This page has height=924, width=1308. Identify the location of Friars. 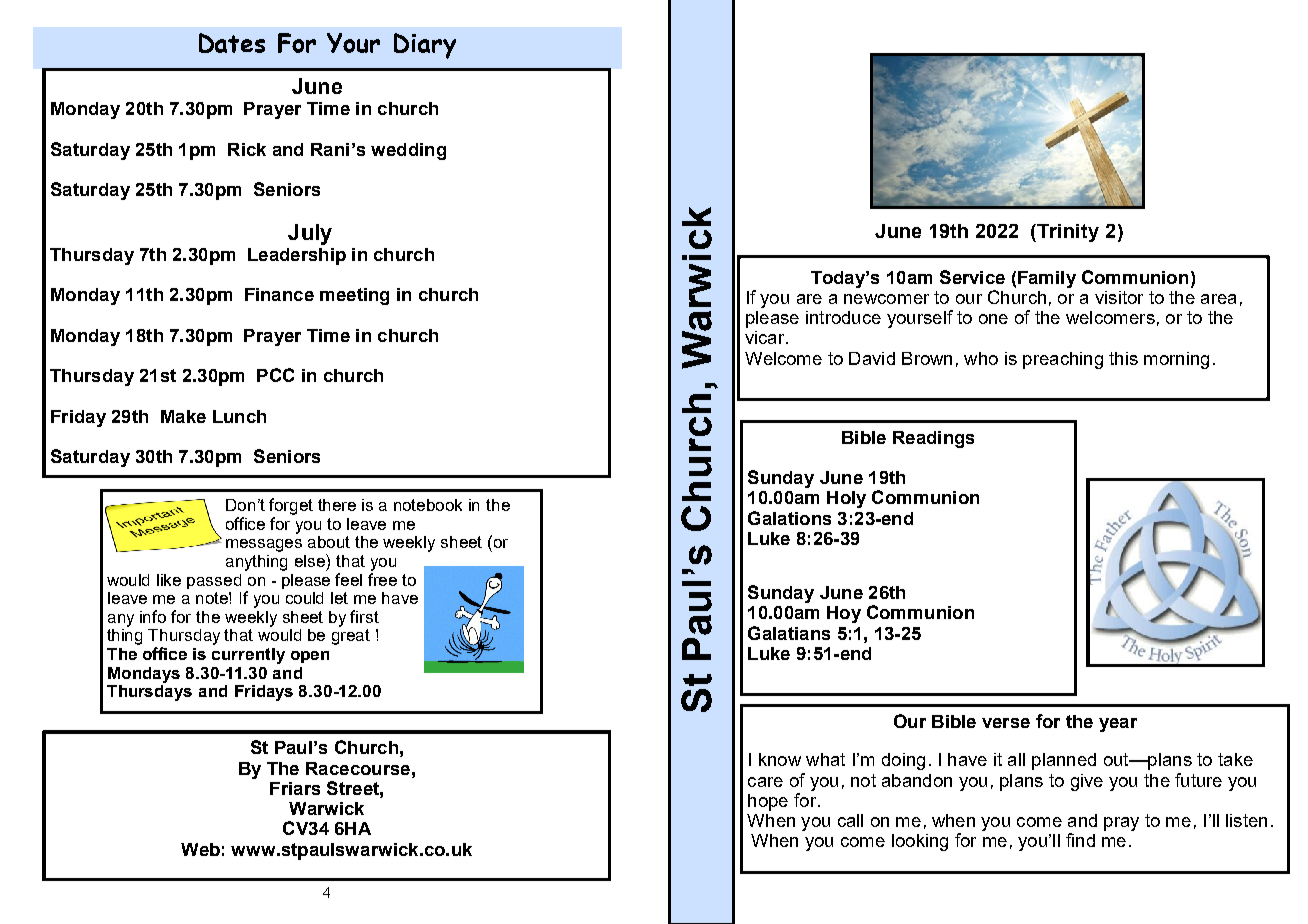
(295, 788).
